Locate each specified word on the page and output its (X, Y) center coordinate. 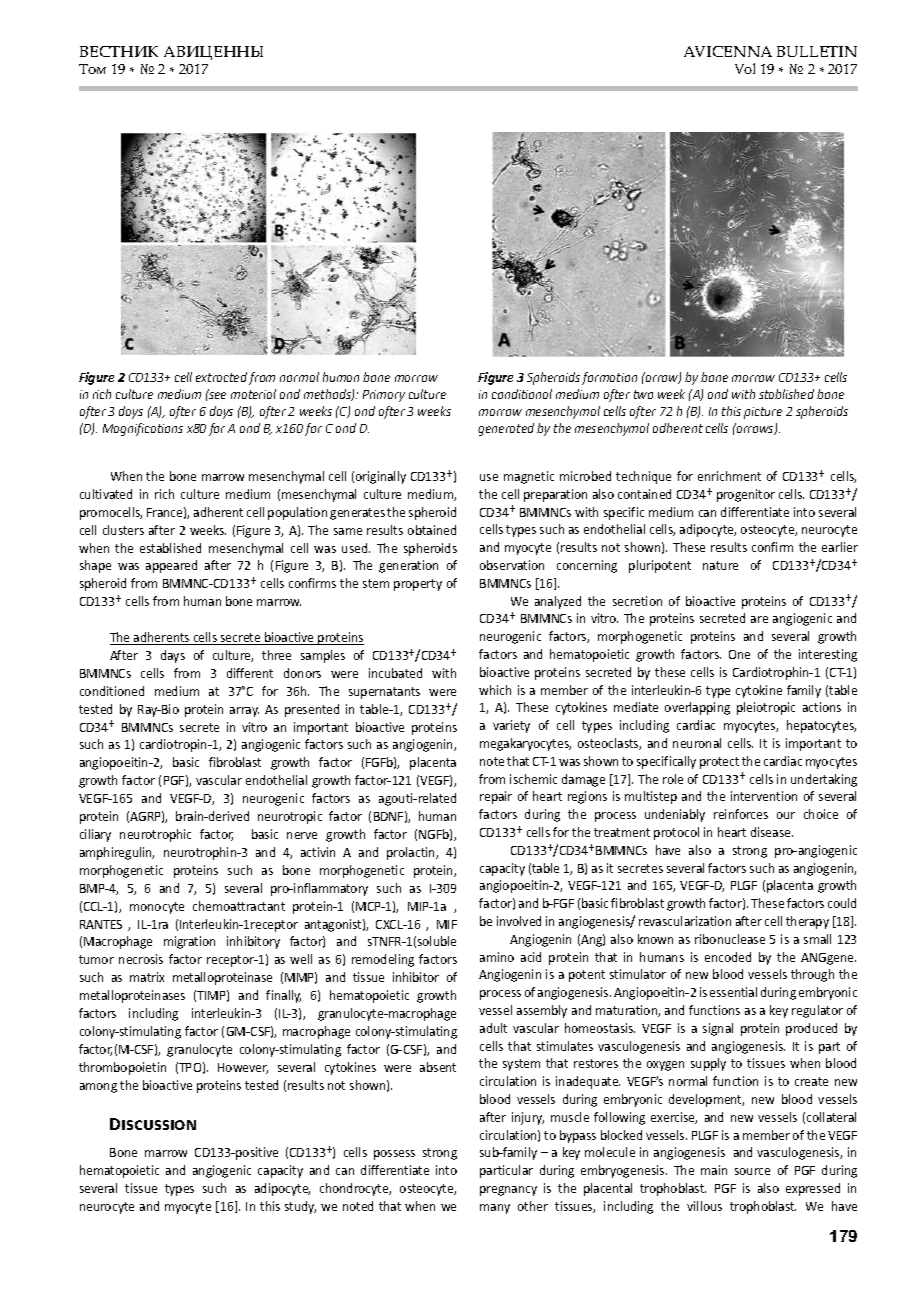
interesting (828, 655)
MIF (447, 924)
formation (609, 378)
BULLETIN (817, 51)
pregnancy (508, 1191)
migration (189, 942)
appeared (171, 566)
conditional (522, 394)
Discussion (153, 1124)
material (253, 394)
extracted (221, 377)
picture (763, 413)
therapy (807, 922)
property (418, 585)
